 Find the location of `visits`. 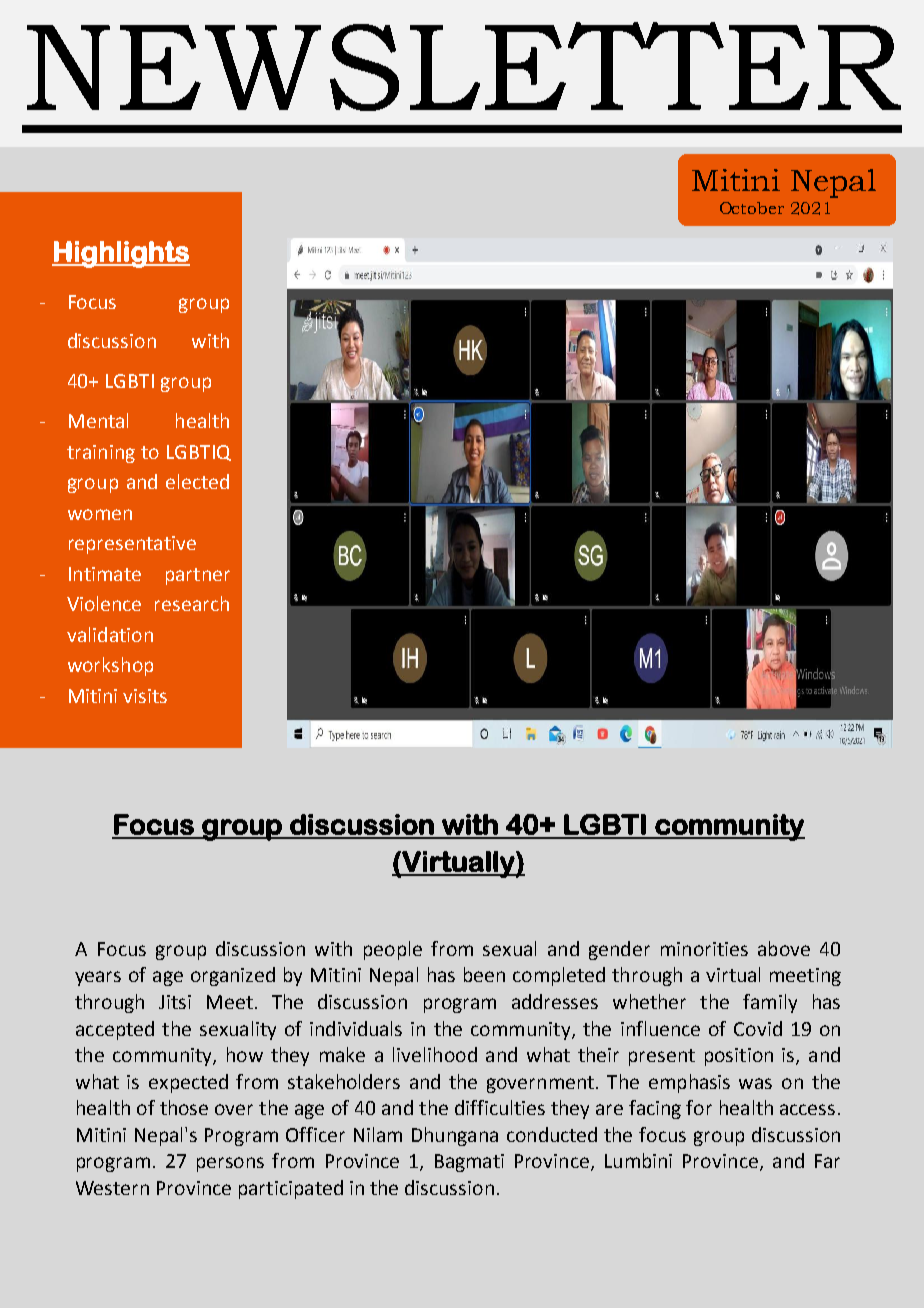

visits is located at coordinates (145, 696).
